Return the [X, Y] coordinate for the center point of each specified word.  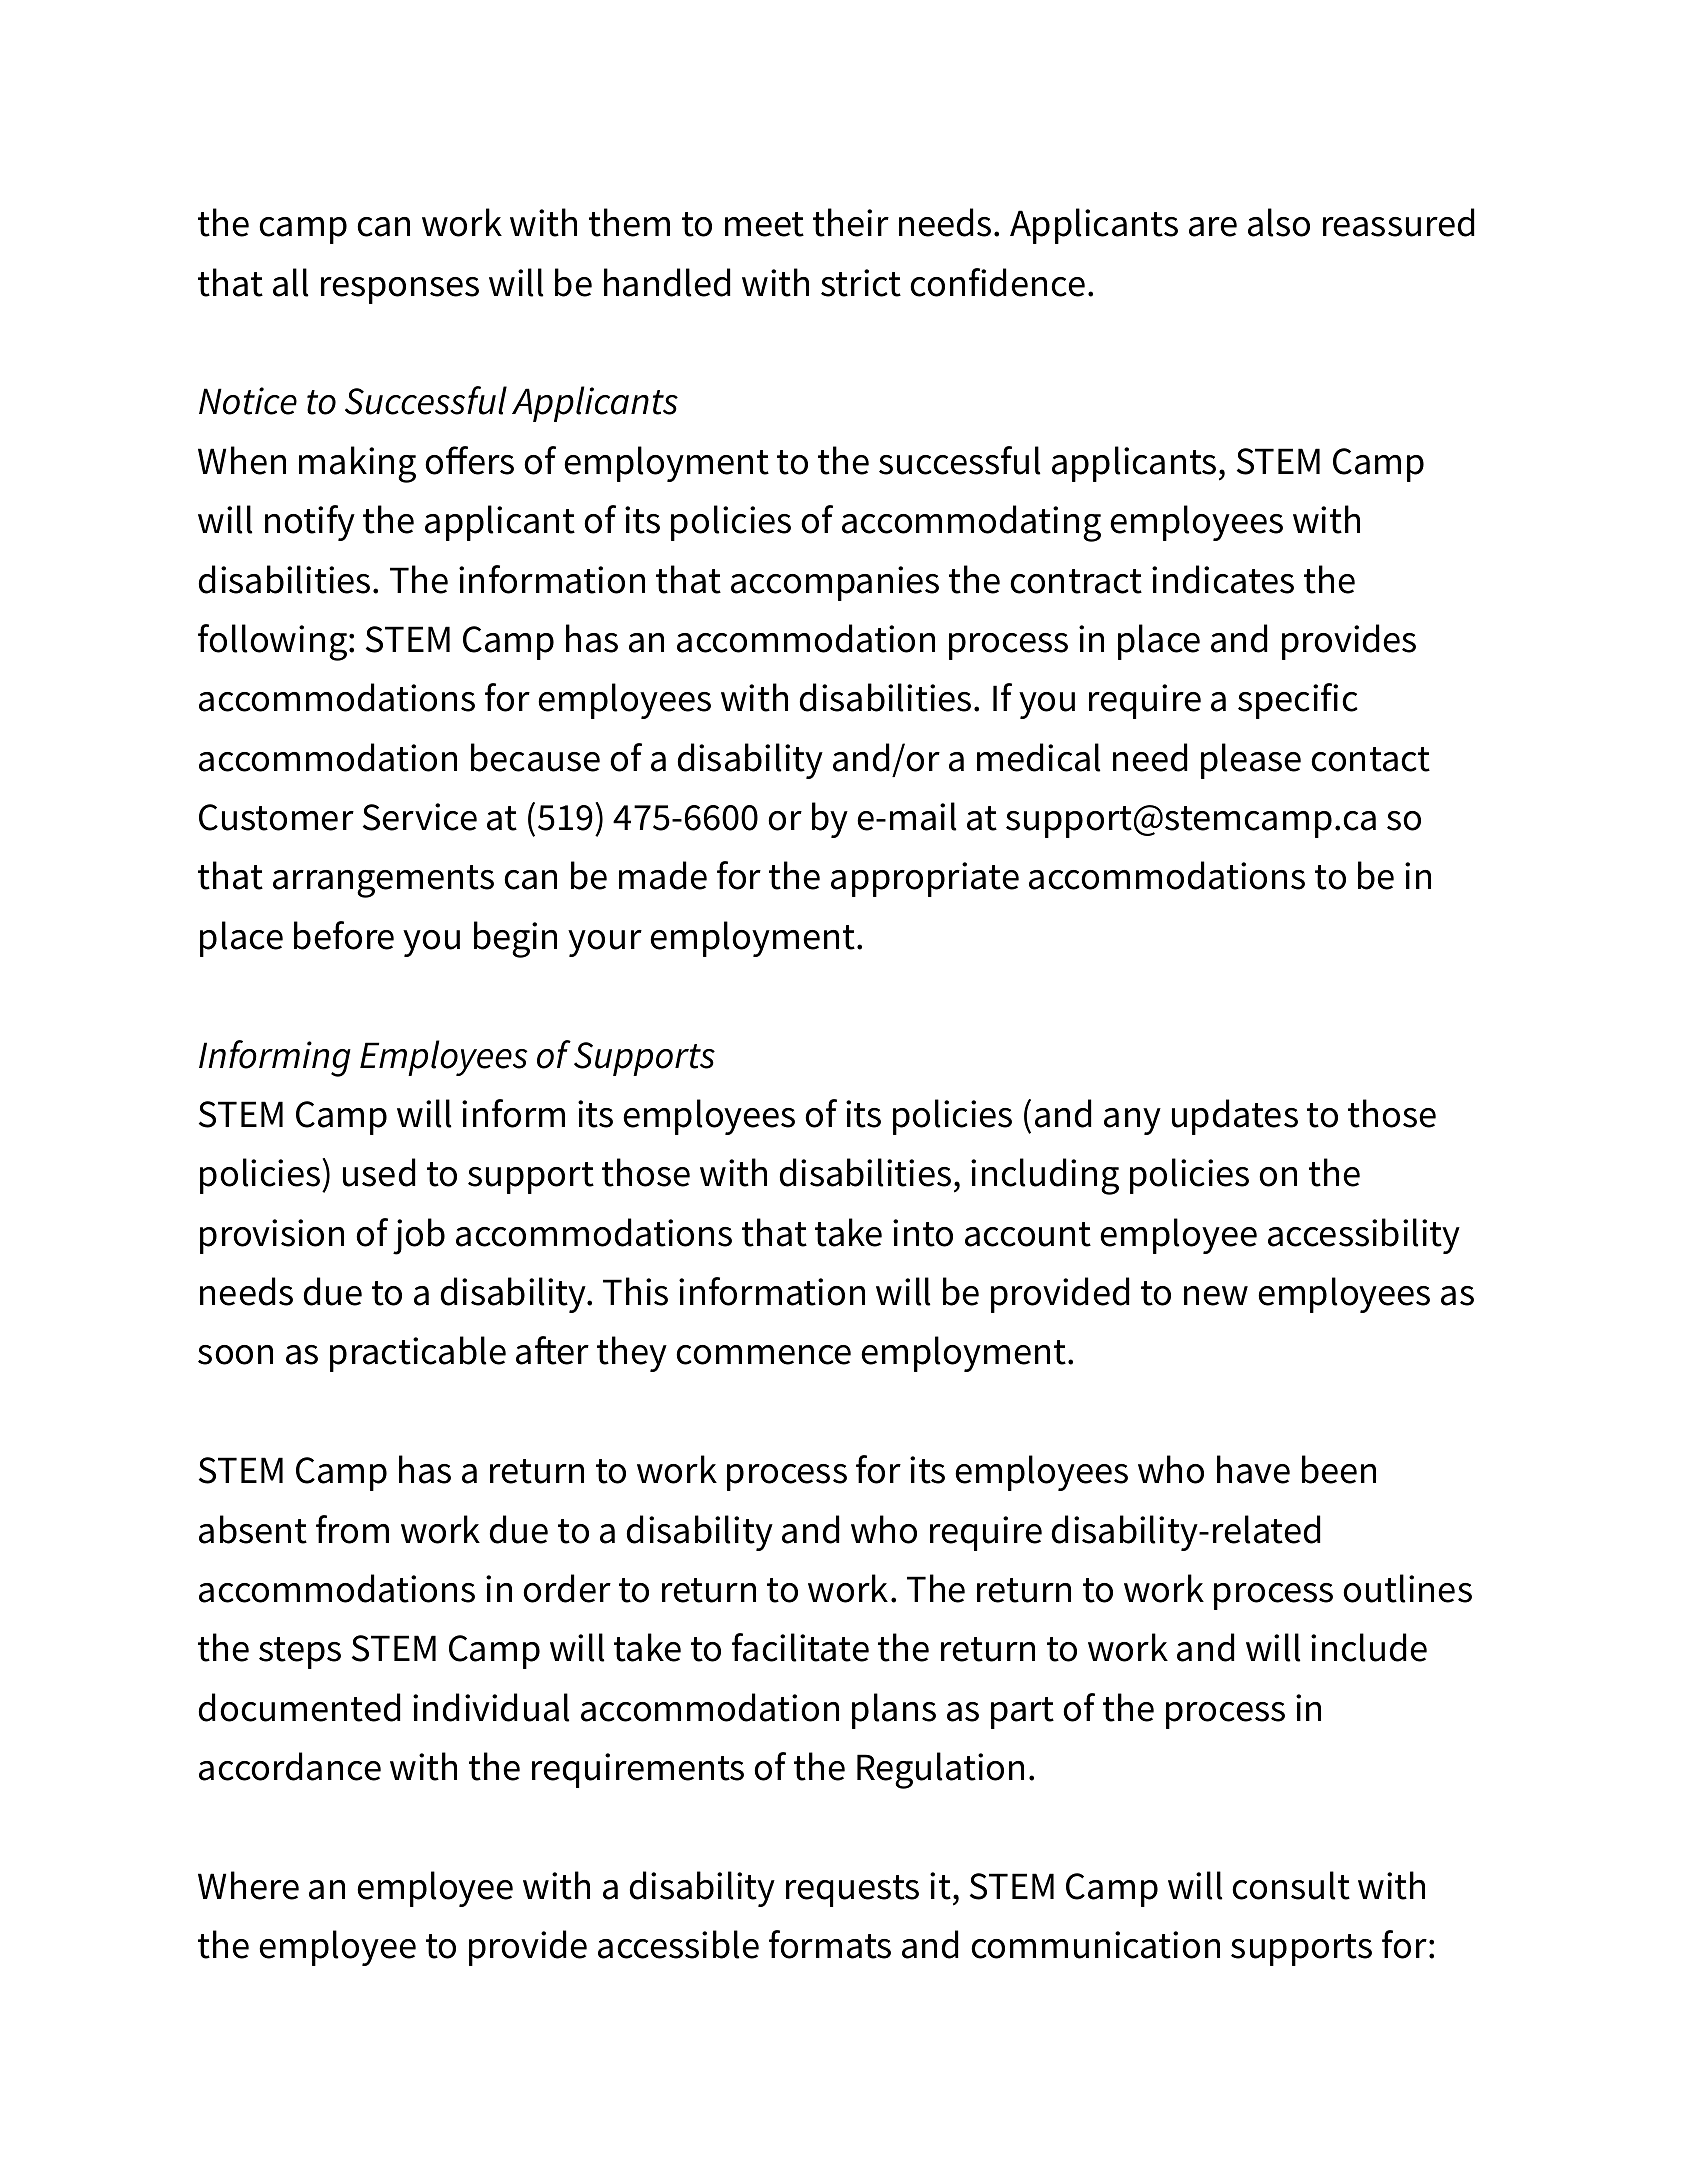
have [1253, 1469]
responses [400, 290]
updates [1235, 1117]
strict [861, 283]
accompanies [835, 583]
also [1279, 222]
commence [763, 1355]
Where [248, 1885]
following [272, 642]
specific [1298, 701]
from [352, 1529]
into [923, 1233]
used [379, 1172]
